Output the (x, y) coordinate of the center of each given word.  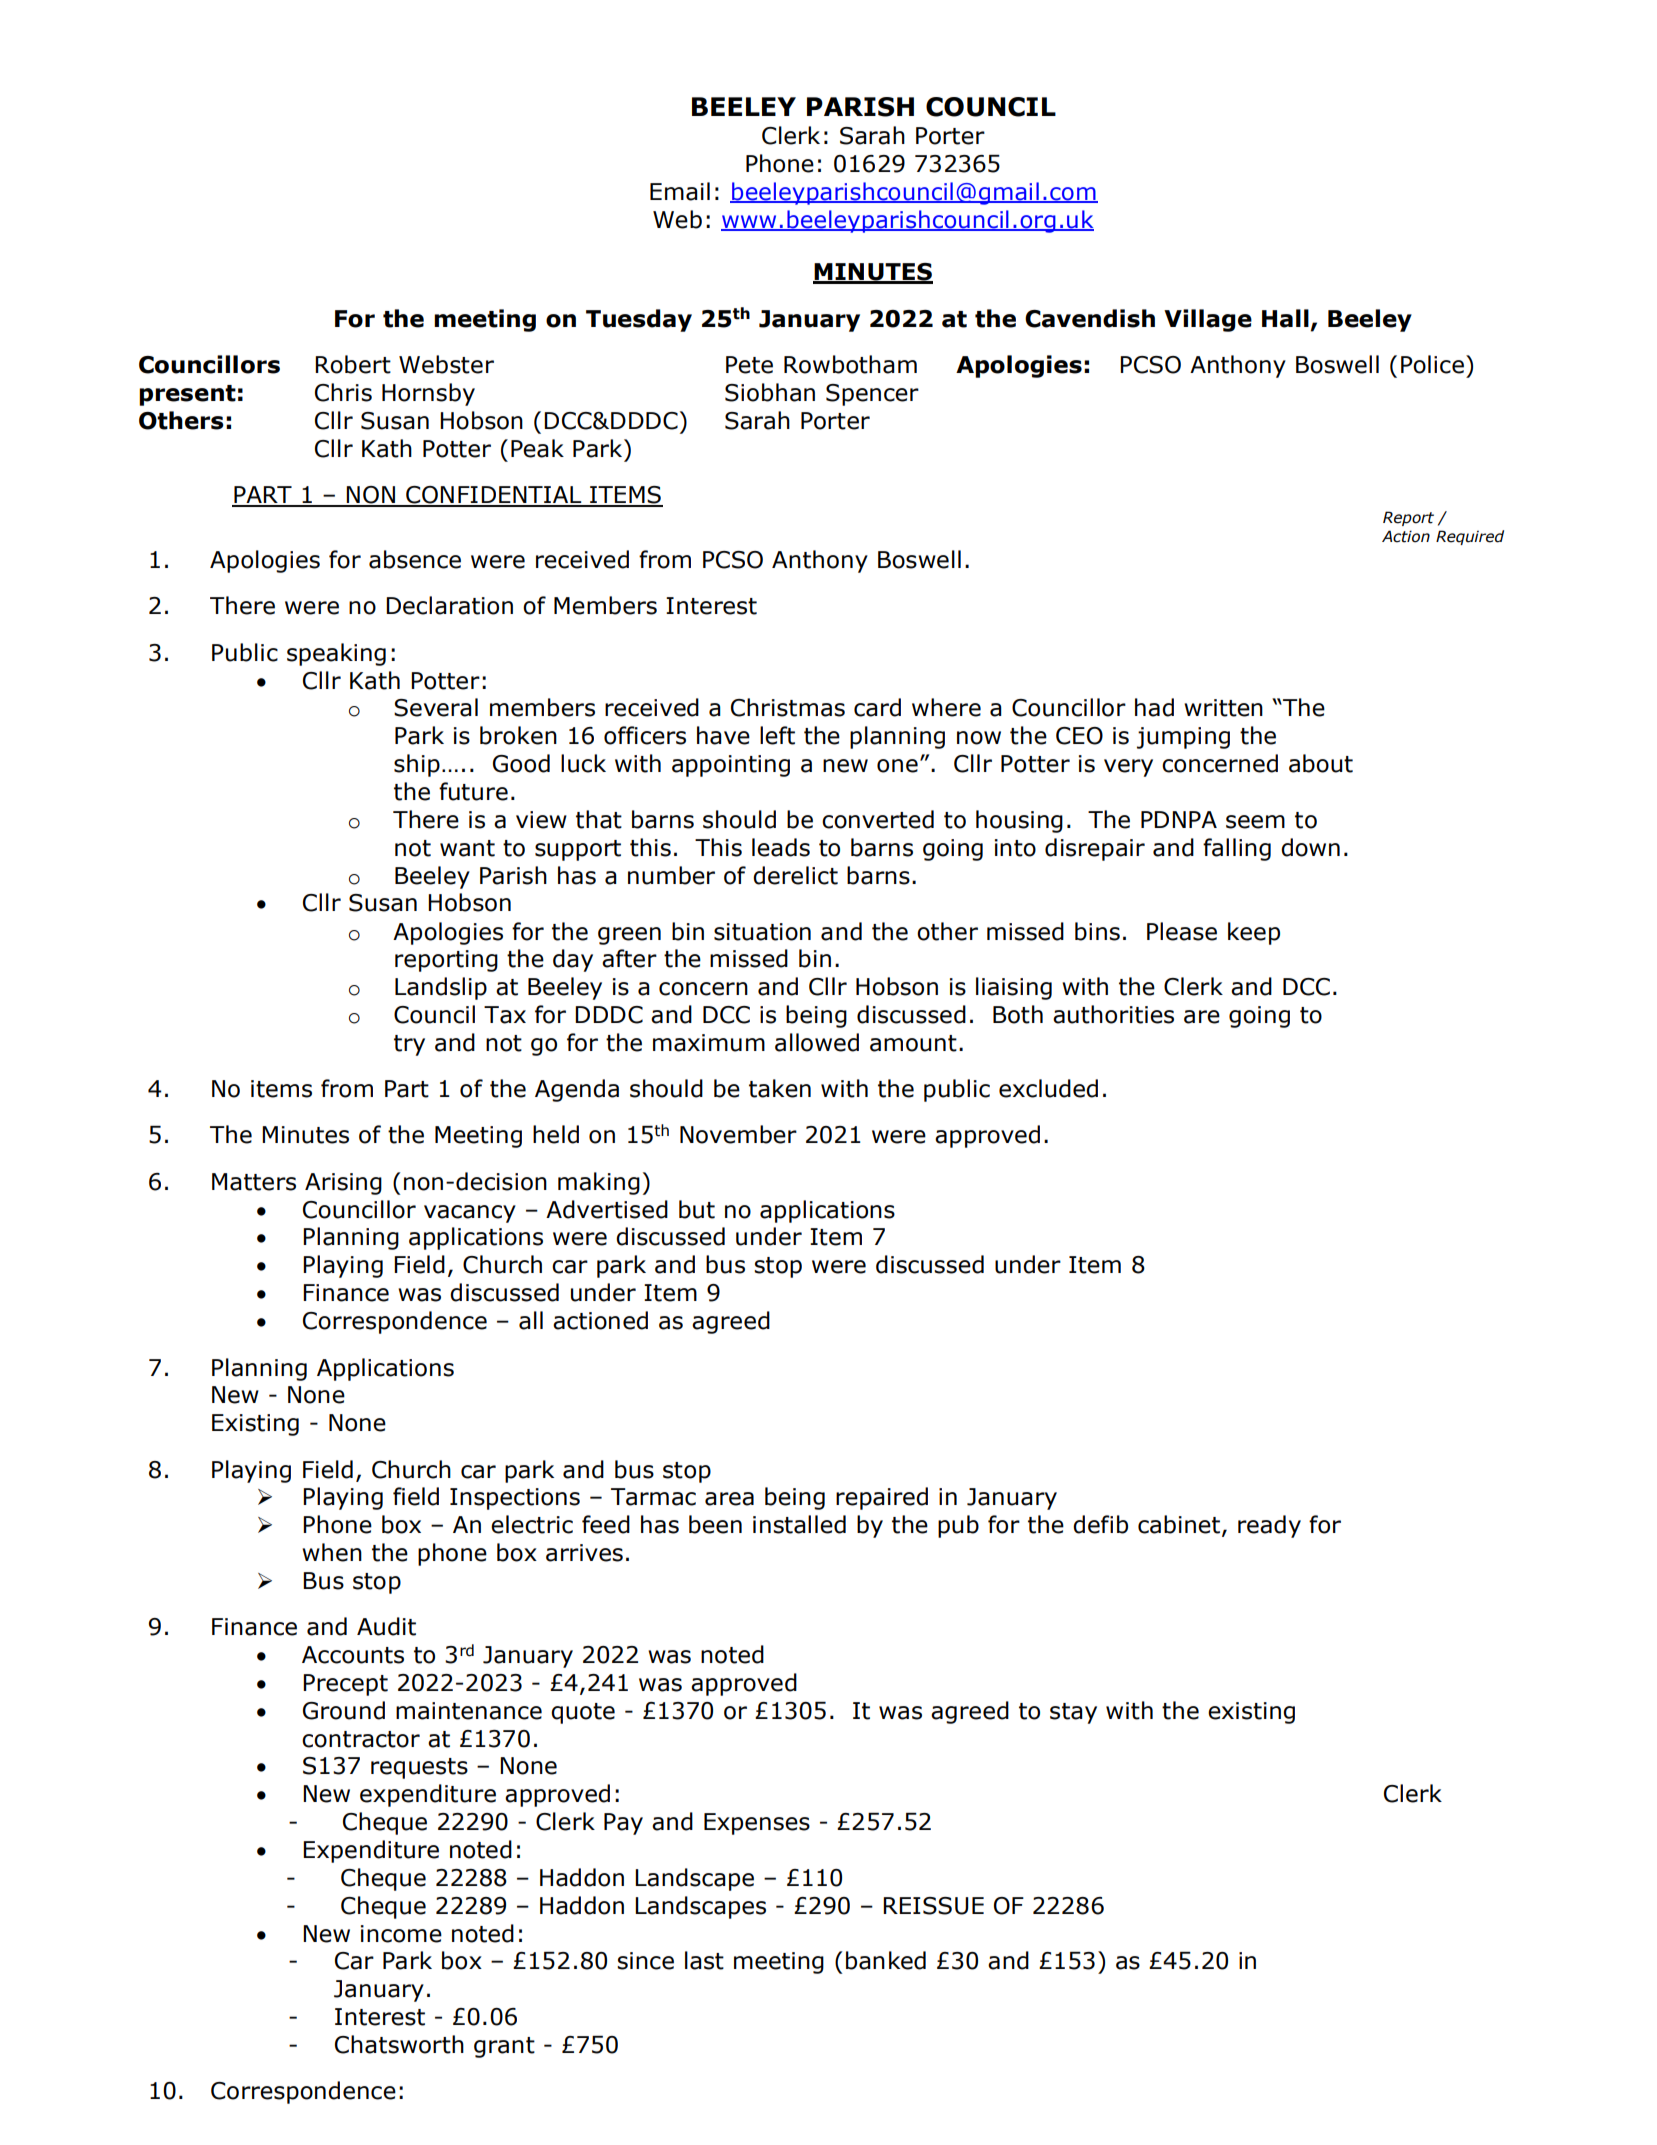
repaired (882, 1498)
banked (886, 1960)
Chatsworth (399, 2044)
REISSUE (933, 1906)
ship (417, 765)
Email (680, 191)
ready (1269, 1526)
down (1310, 847)
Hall (1285, 318)
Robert (353, 364)
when (332, 1552)
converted (878, 819)
